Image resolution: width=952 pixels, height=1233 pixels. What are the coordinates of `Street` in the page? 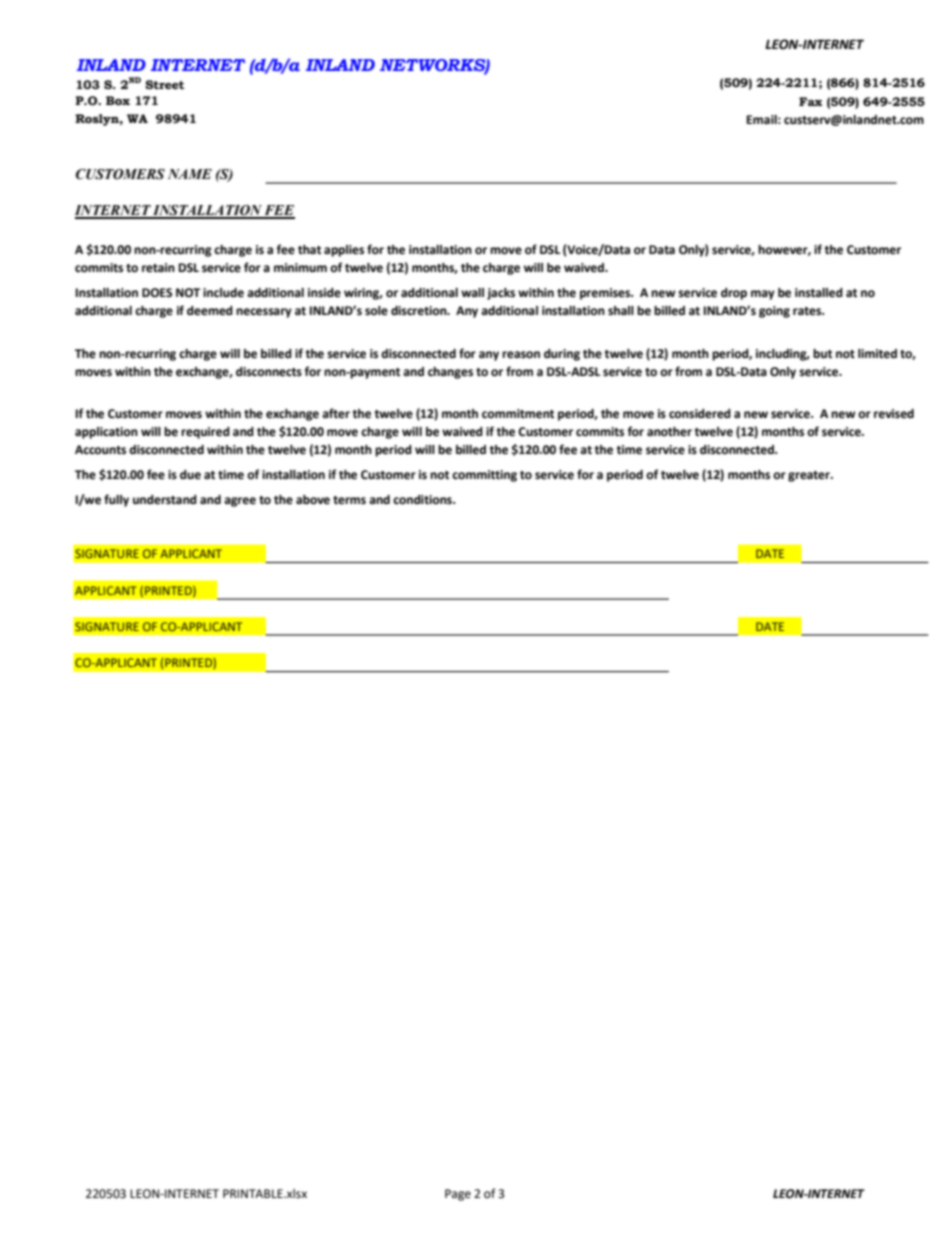 It's located at (164, 84).
